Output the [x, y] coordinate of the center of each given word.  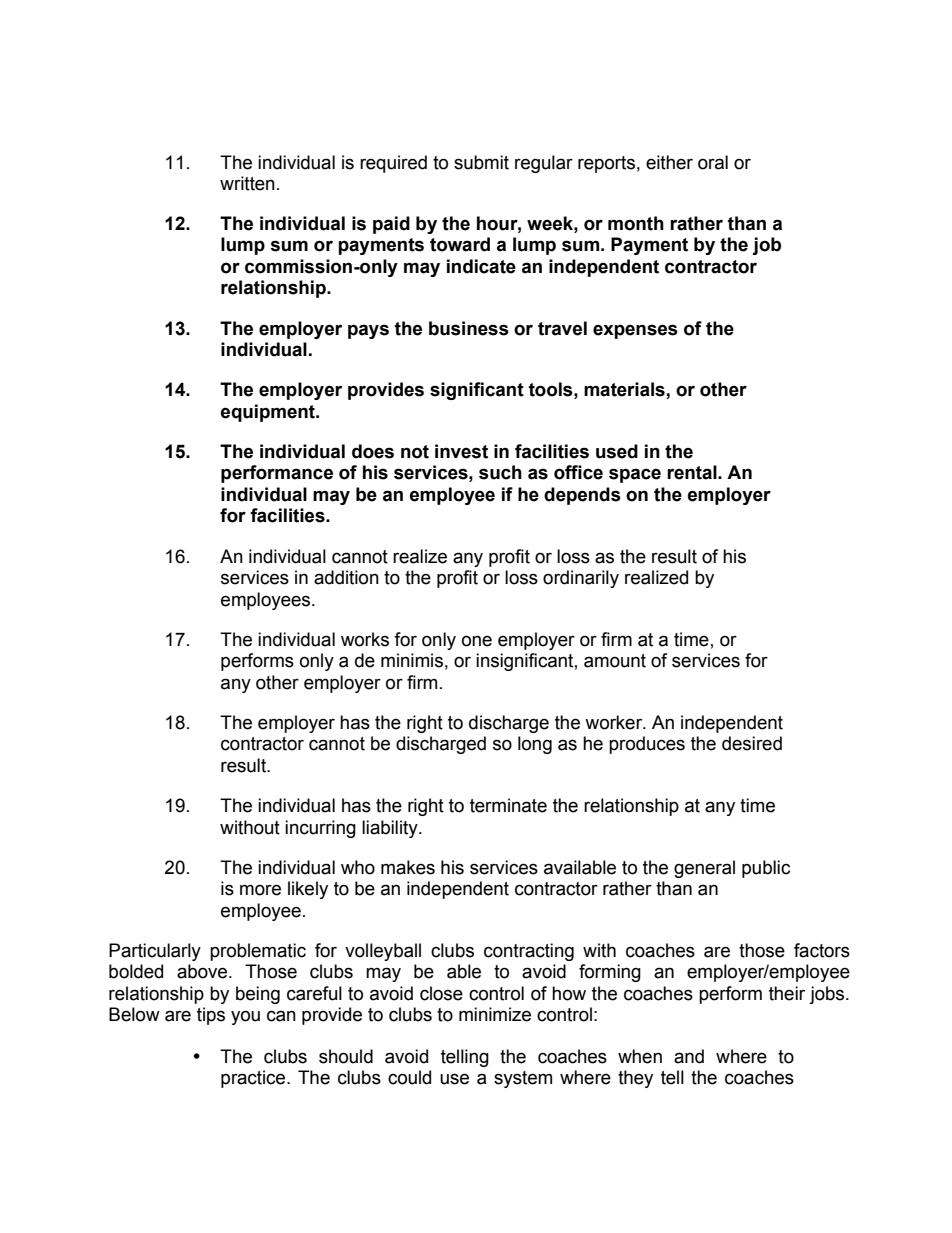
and [689, 1056]
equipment [269, 413]
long [535, 745]
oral [713, 162]
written [247, 183]
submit [481, 162]
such [500, 472]
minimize [495, 1014]
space [635, 475]
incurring [320, 829]
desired [752, 743]
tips [211, 1016]
